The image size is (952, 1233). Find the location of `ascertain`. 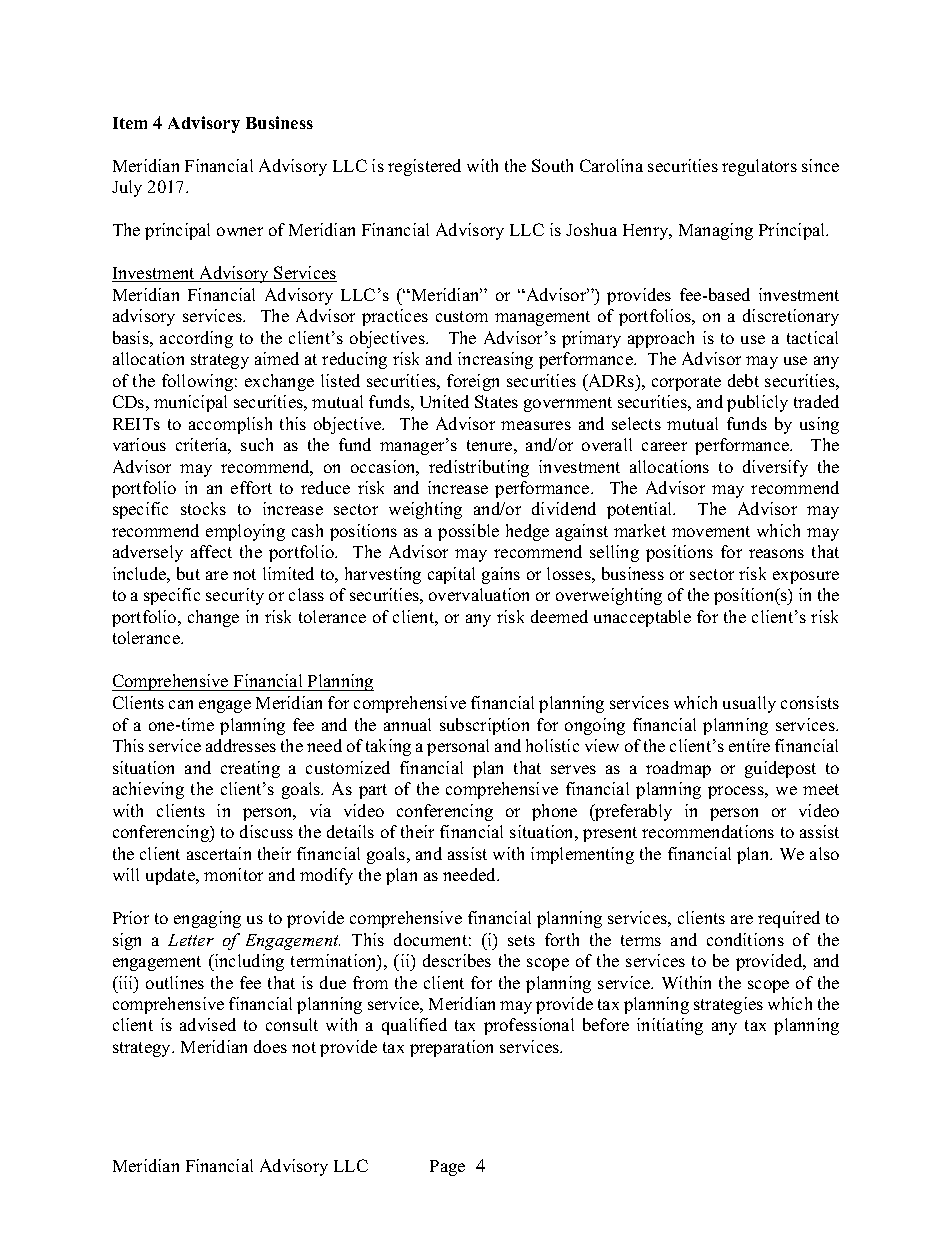

ascertain is located at coordinates (219, 853).
